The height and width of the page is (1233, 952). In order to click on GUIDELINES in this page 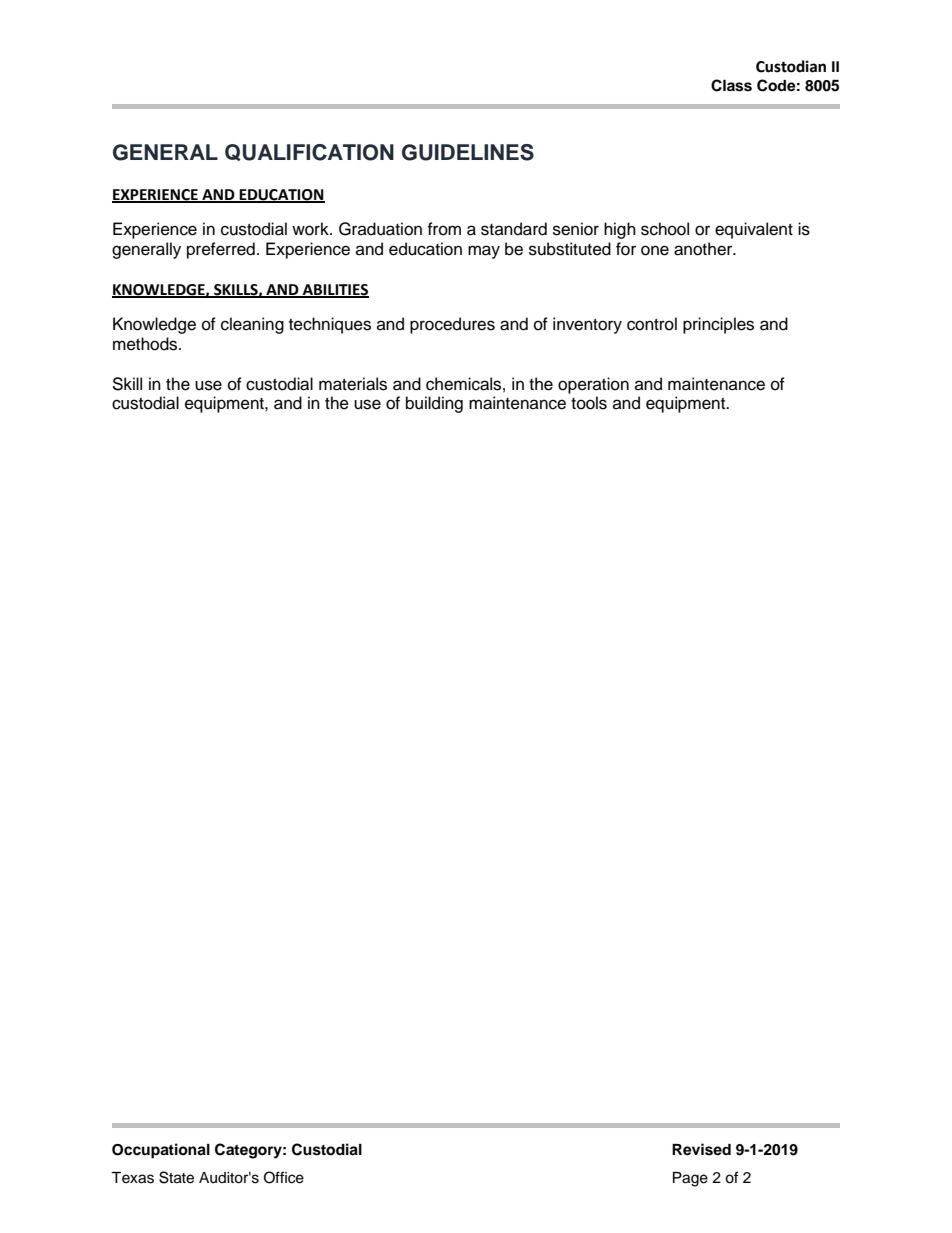, I will do `click(468, 152)`.
